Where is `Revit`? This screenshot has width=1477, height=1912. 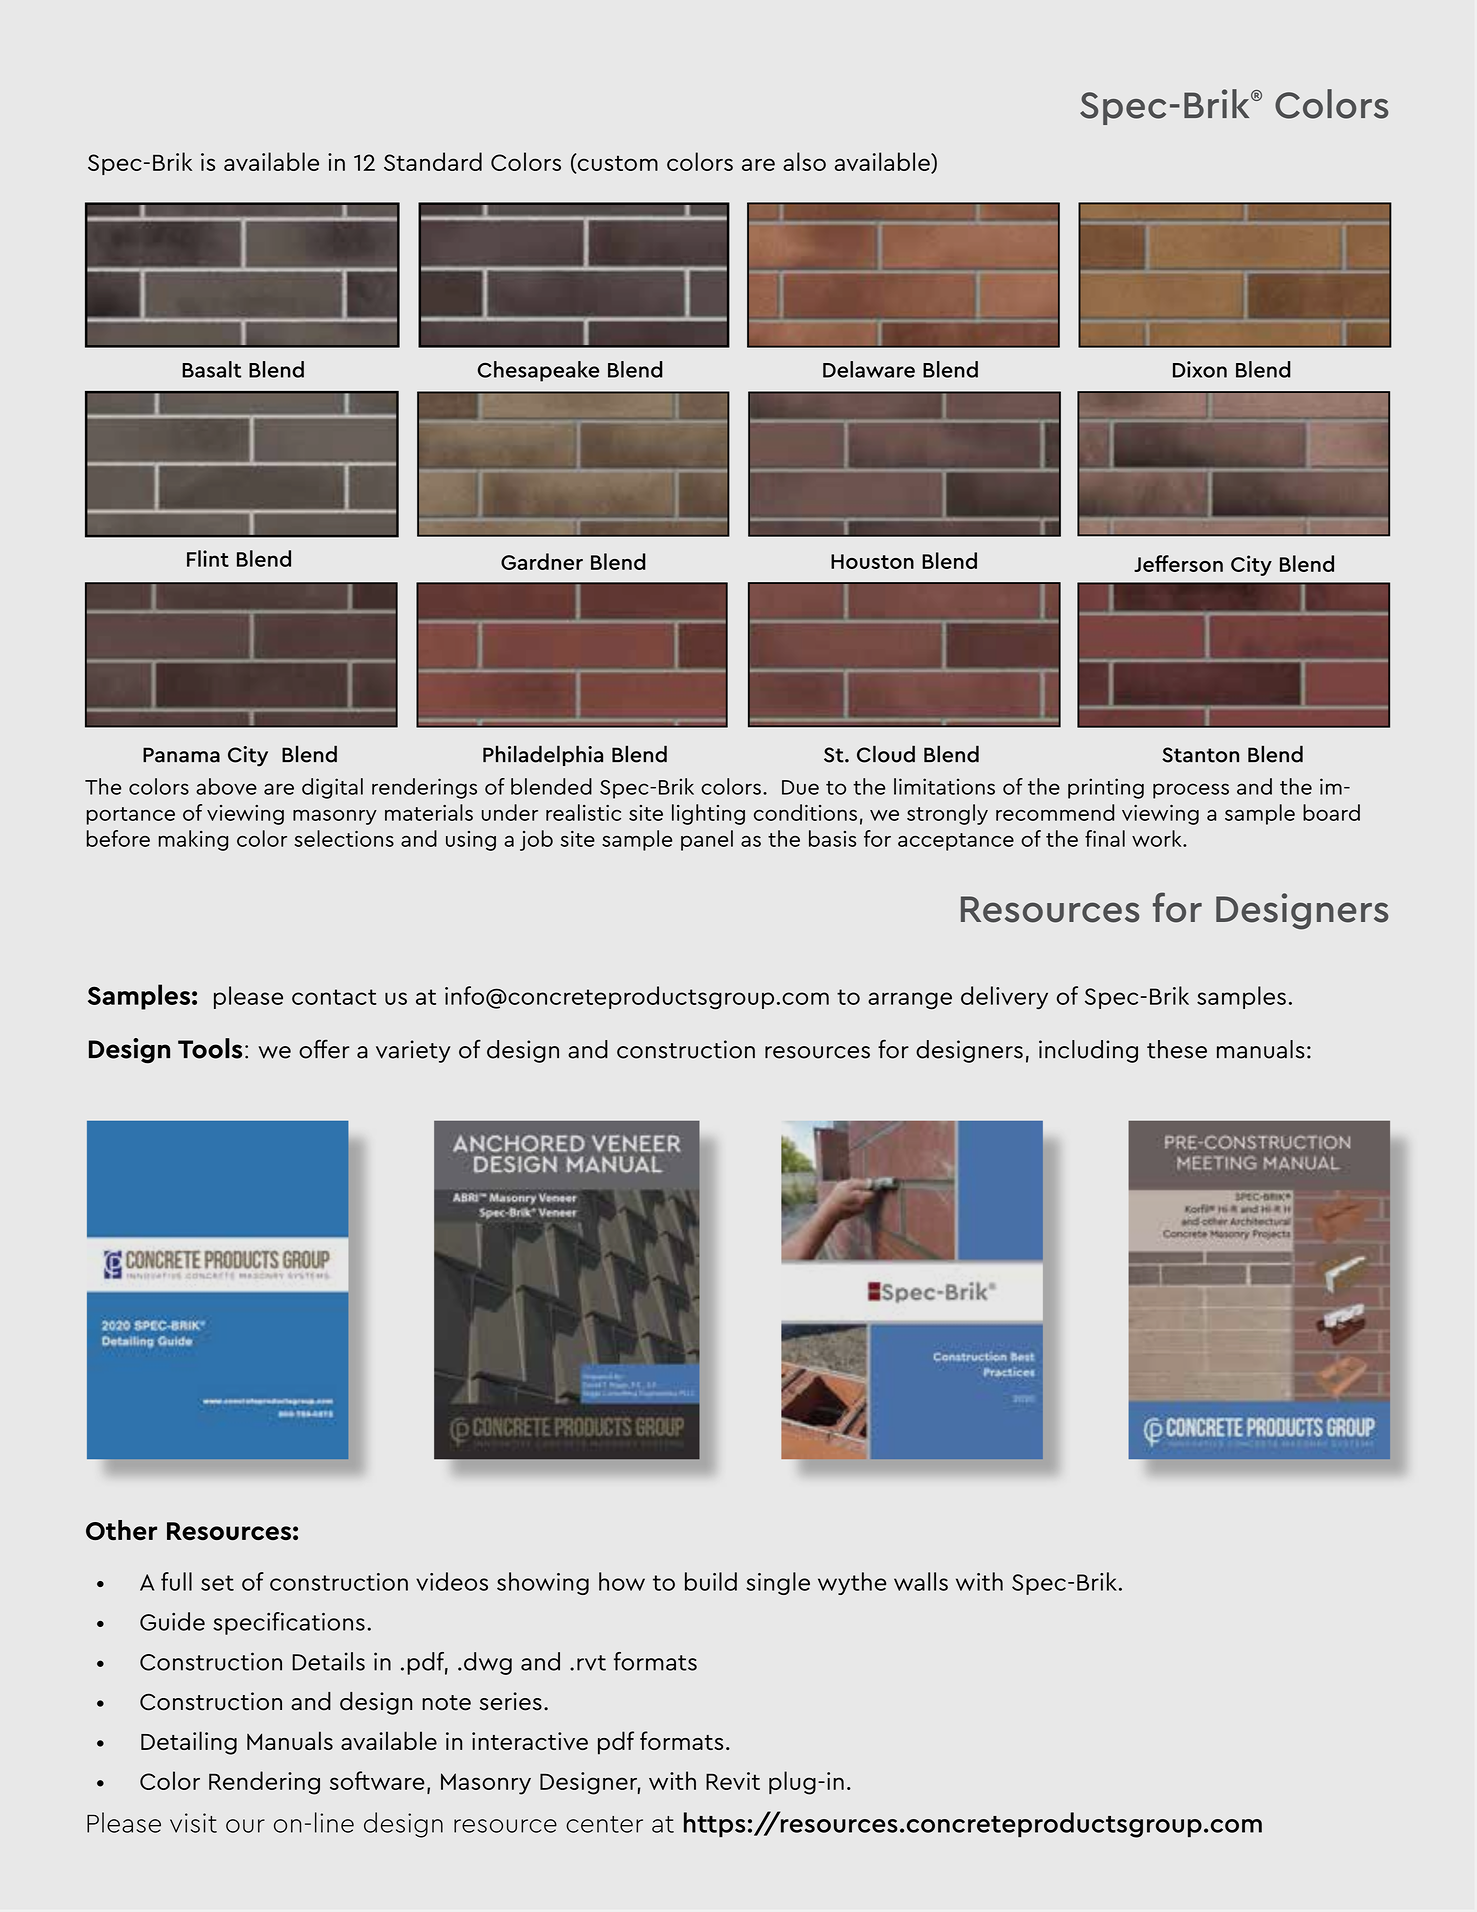 Revit is located at coordinates (733, 1781).
